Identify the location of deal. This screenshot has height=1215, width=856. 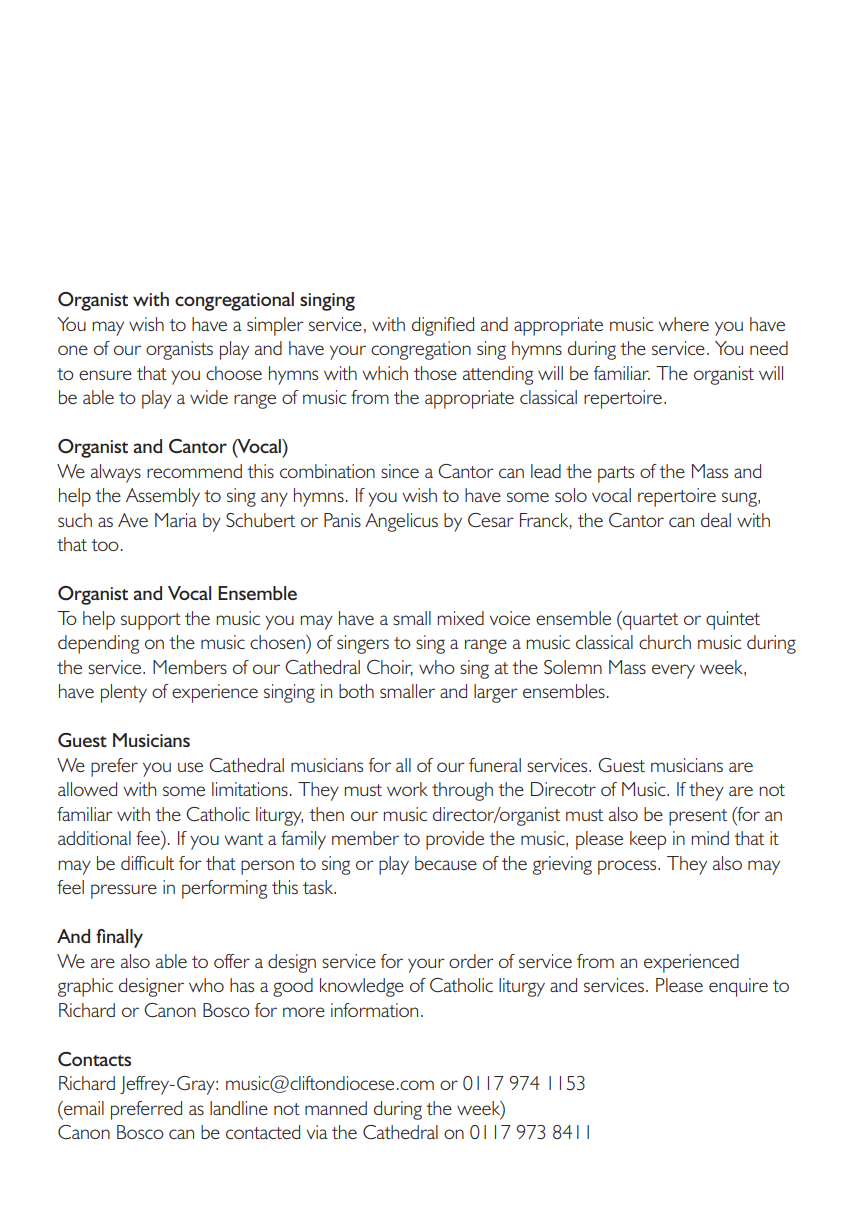
(716, 520).
